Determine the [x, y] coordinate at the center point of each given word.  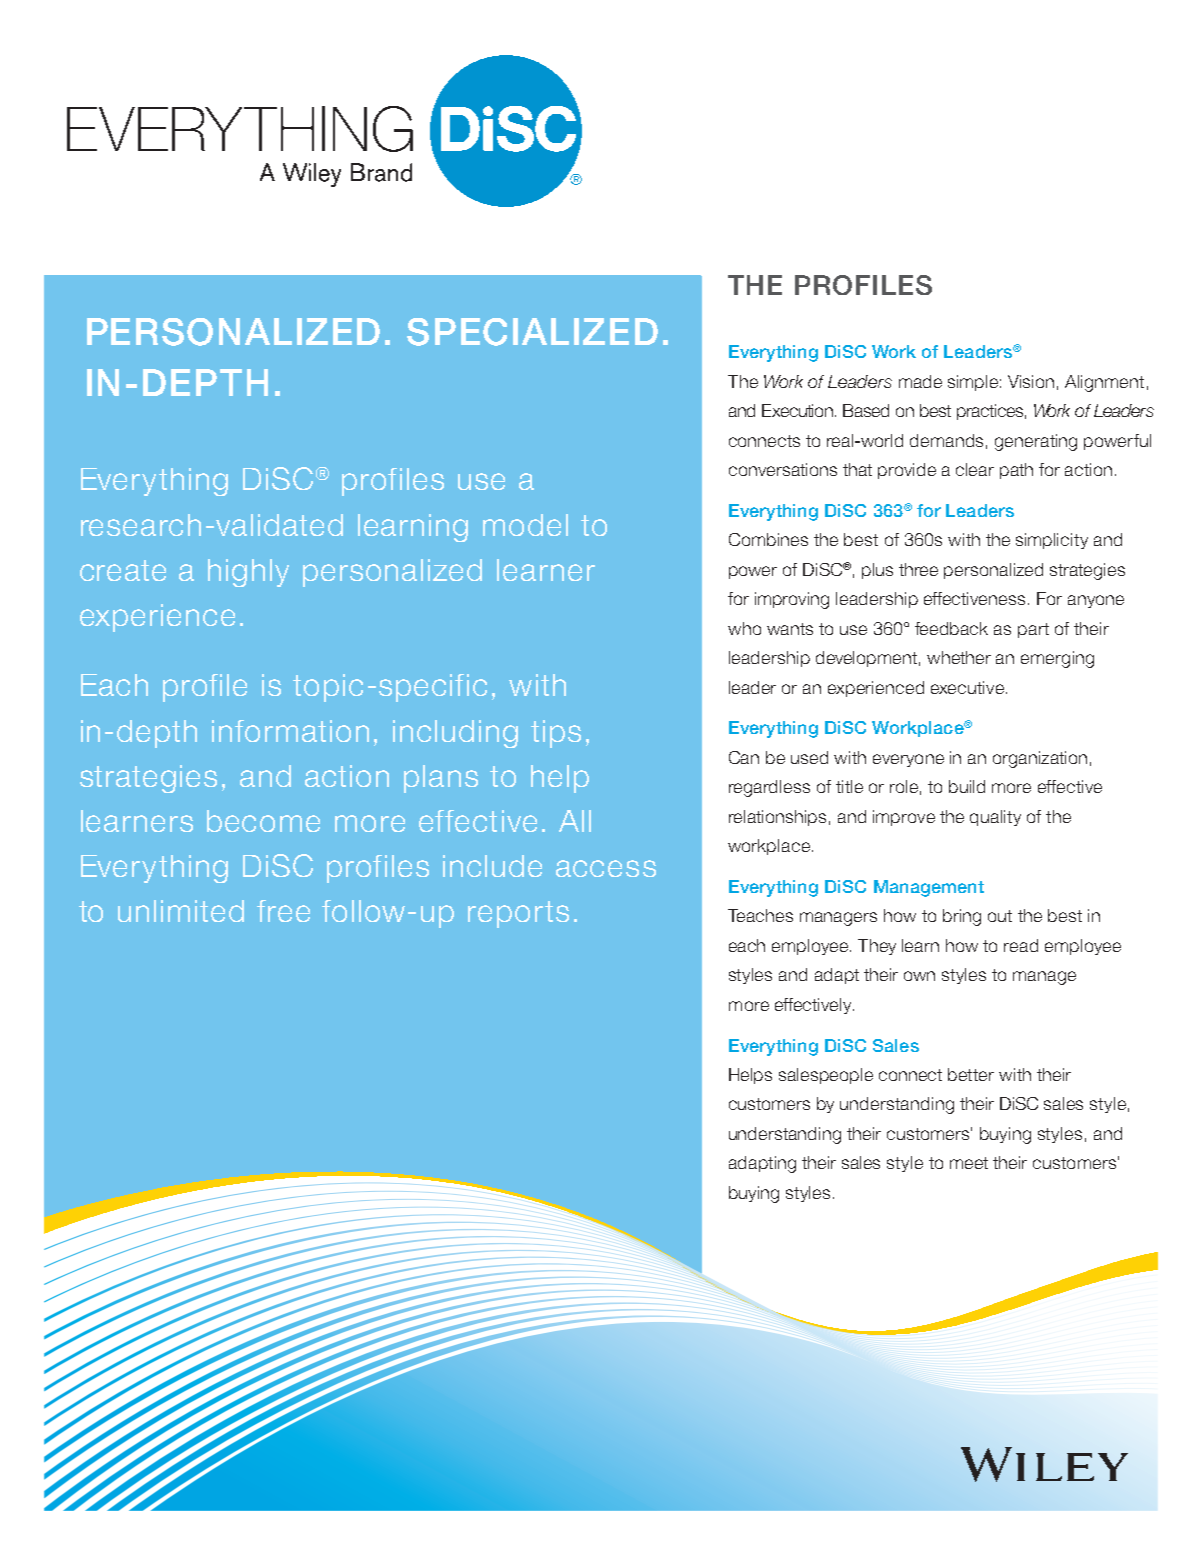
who [744, 628]
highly [248, 573]
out [1000, 916]
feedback [951, 628]
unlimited [181, 911]
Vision [1031, 381]
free [283, 911]
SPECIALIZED [532, 332]
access [606, 868]
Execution [799, 410]
